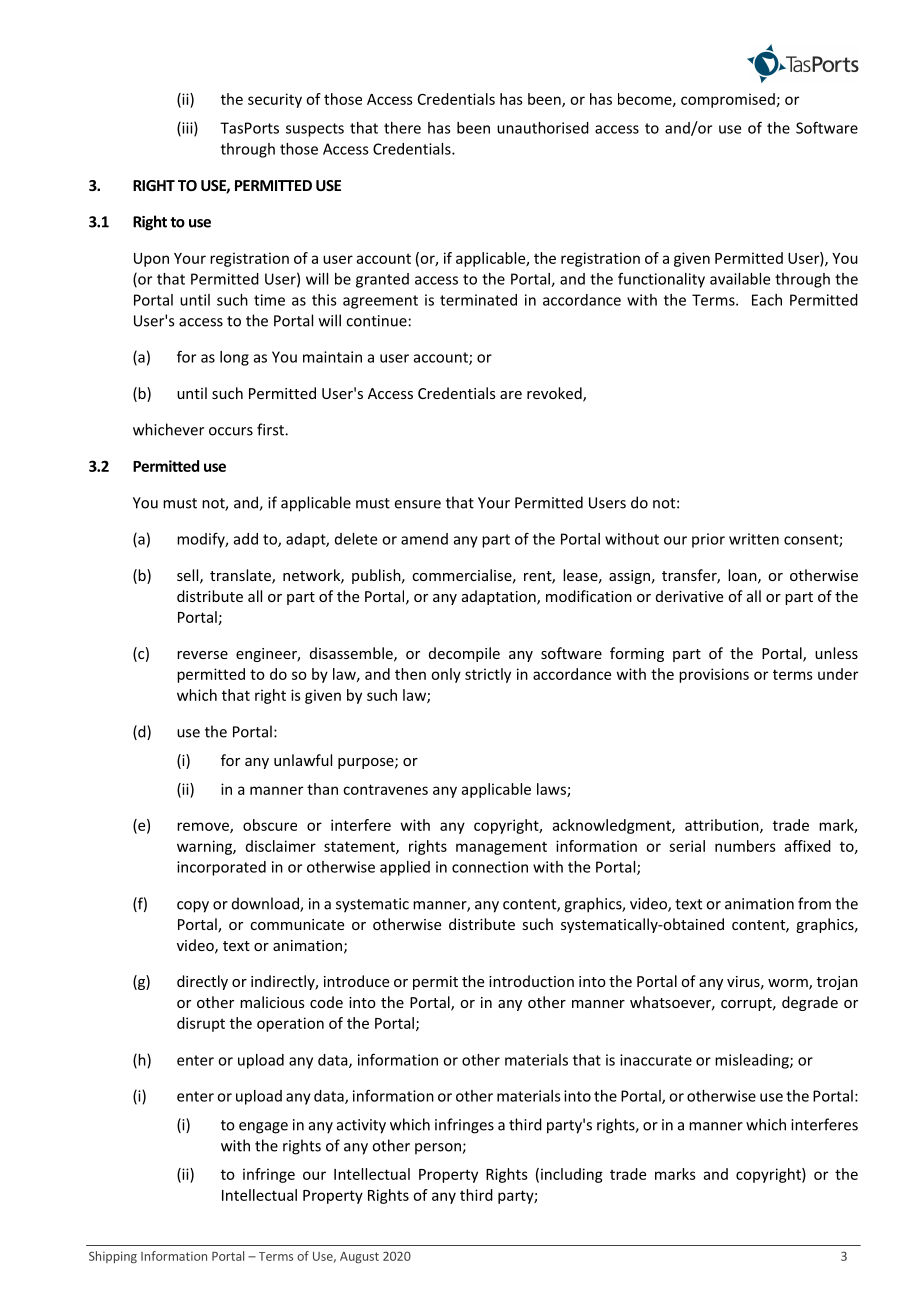 The image size is (924, 1308). Describe the element at coordinates (439, 1148) in the document. I see `person` at that location.
